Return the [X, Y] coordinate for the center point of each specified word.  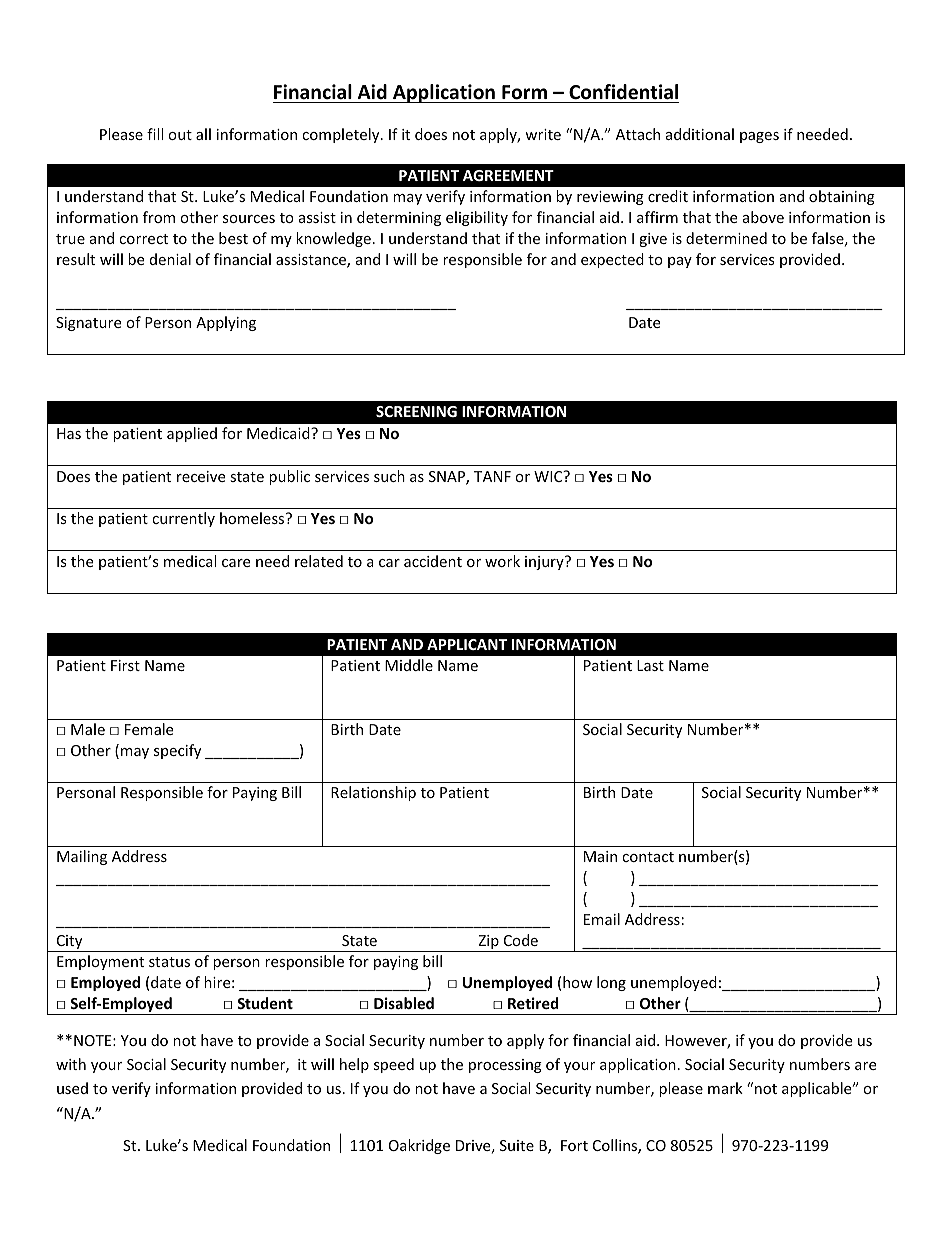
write [543, 134]
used [72, 1088]
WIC [549, 476]
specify [177, 751]
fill [155, 134]
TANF [492, 476]
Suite [517, 1145]
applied [192, 434]
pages [759, 137]
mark [725, 1088]
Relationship [373, 793]
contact [648, 857]
